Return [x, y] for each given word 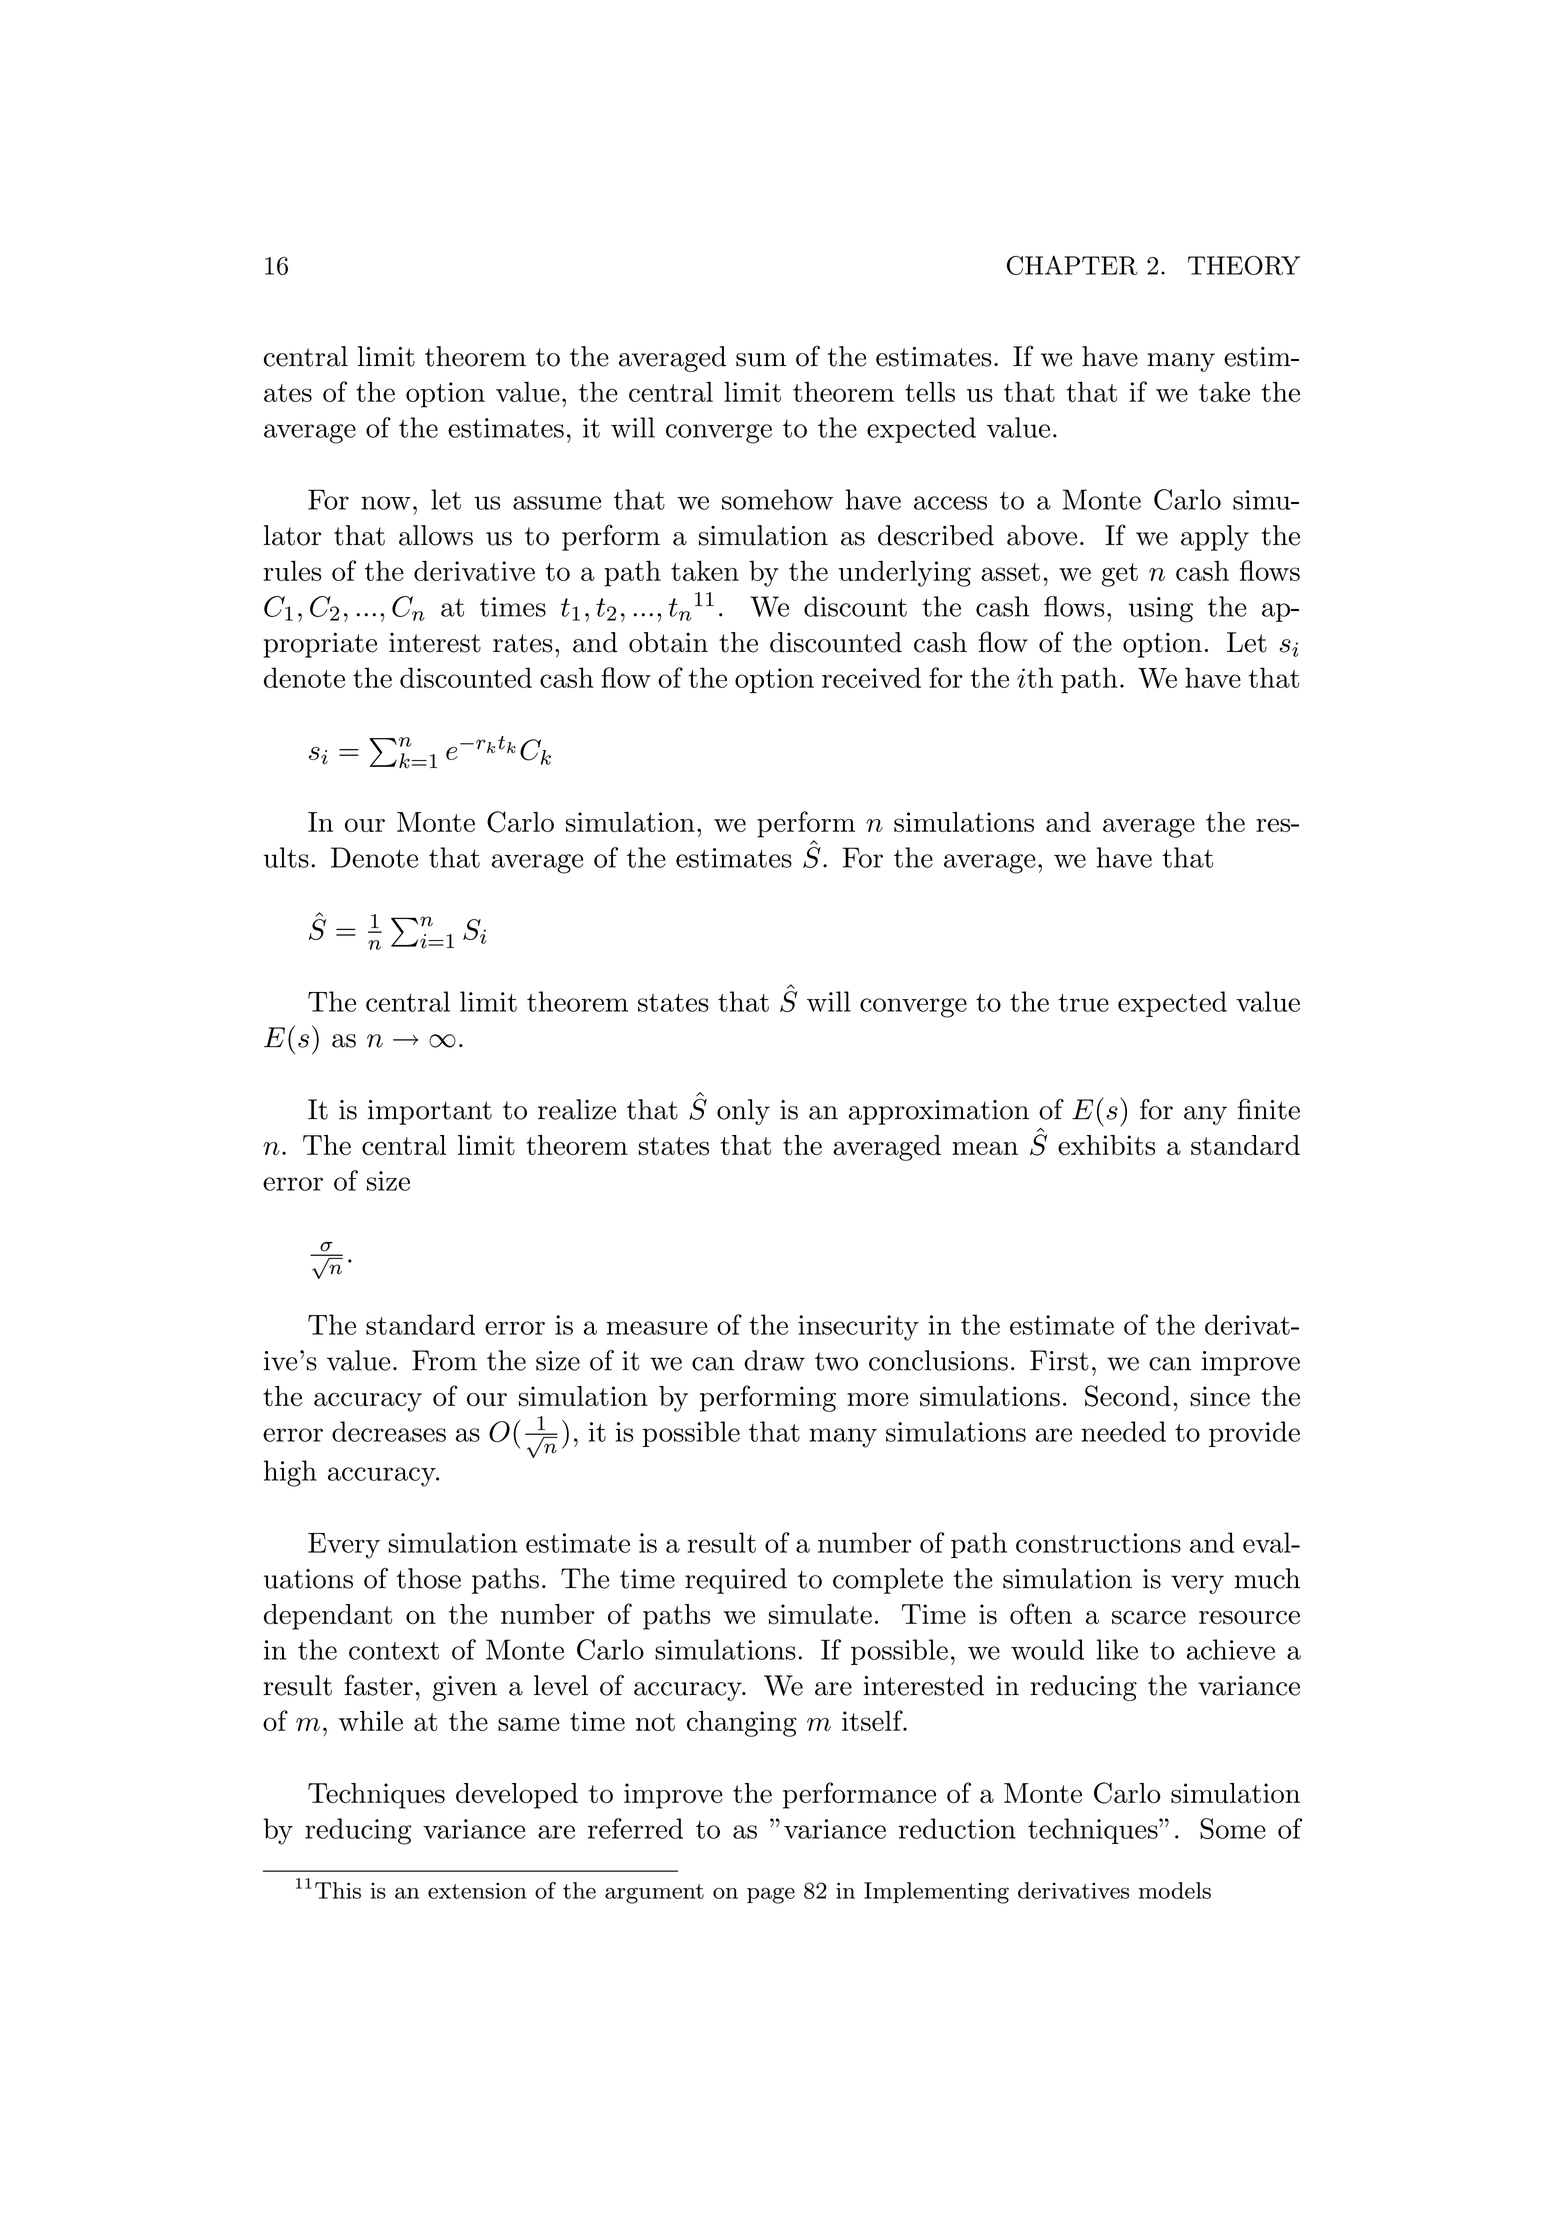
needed [1123, 1431]
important [430, 1112]
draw [774, 1360]
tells [930, 391]
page [771, 1895]
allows [436, 535]
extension [477, 1890]
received [871, 677]
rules [292, 570]
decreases [389, 1431]
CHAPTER [1072, 265]
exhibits [1106, 1145]
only [743, 1112]
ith [1035, 677]
